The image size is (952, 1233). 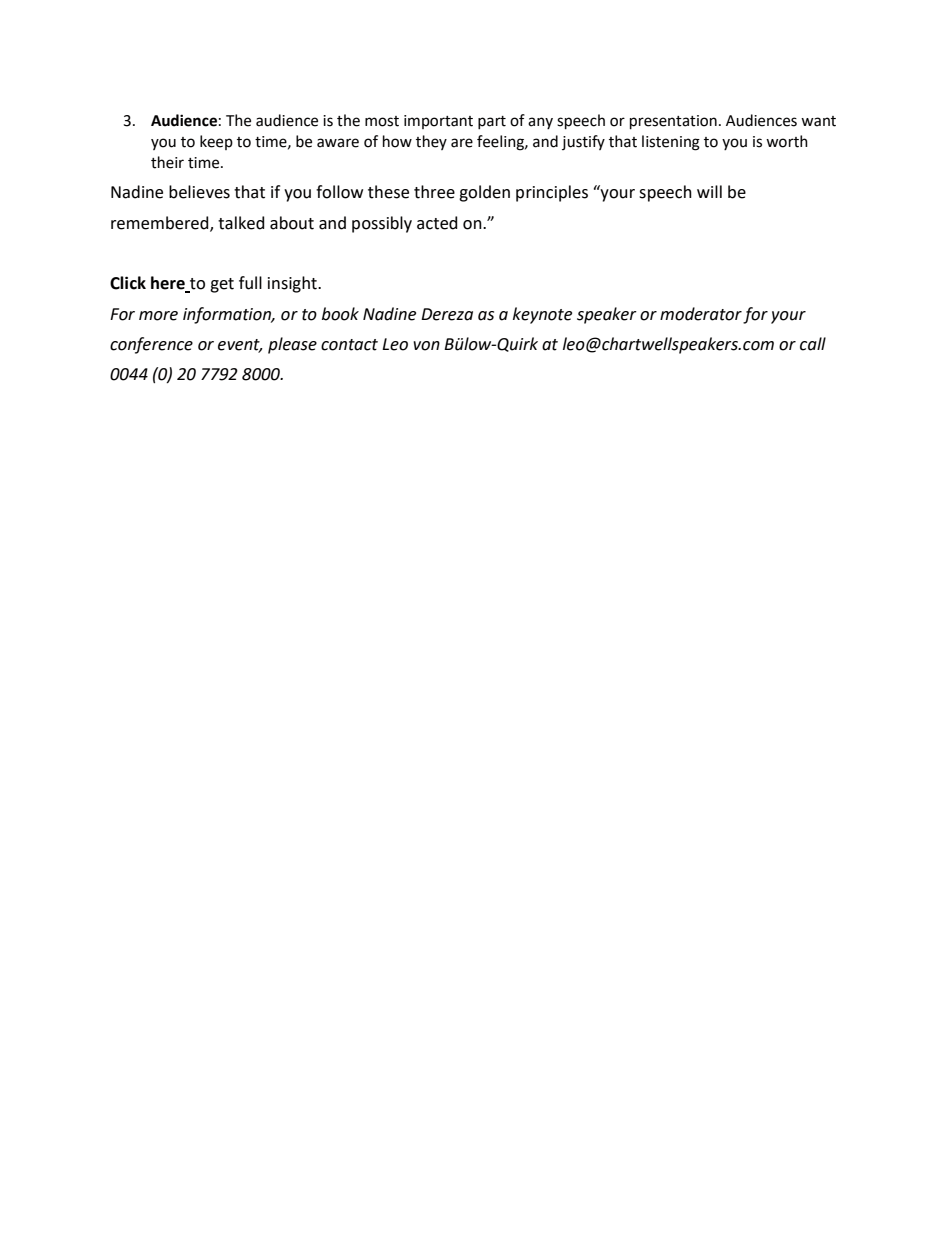 I want to click on believes, so click(x=199, y=192).
